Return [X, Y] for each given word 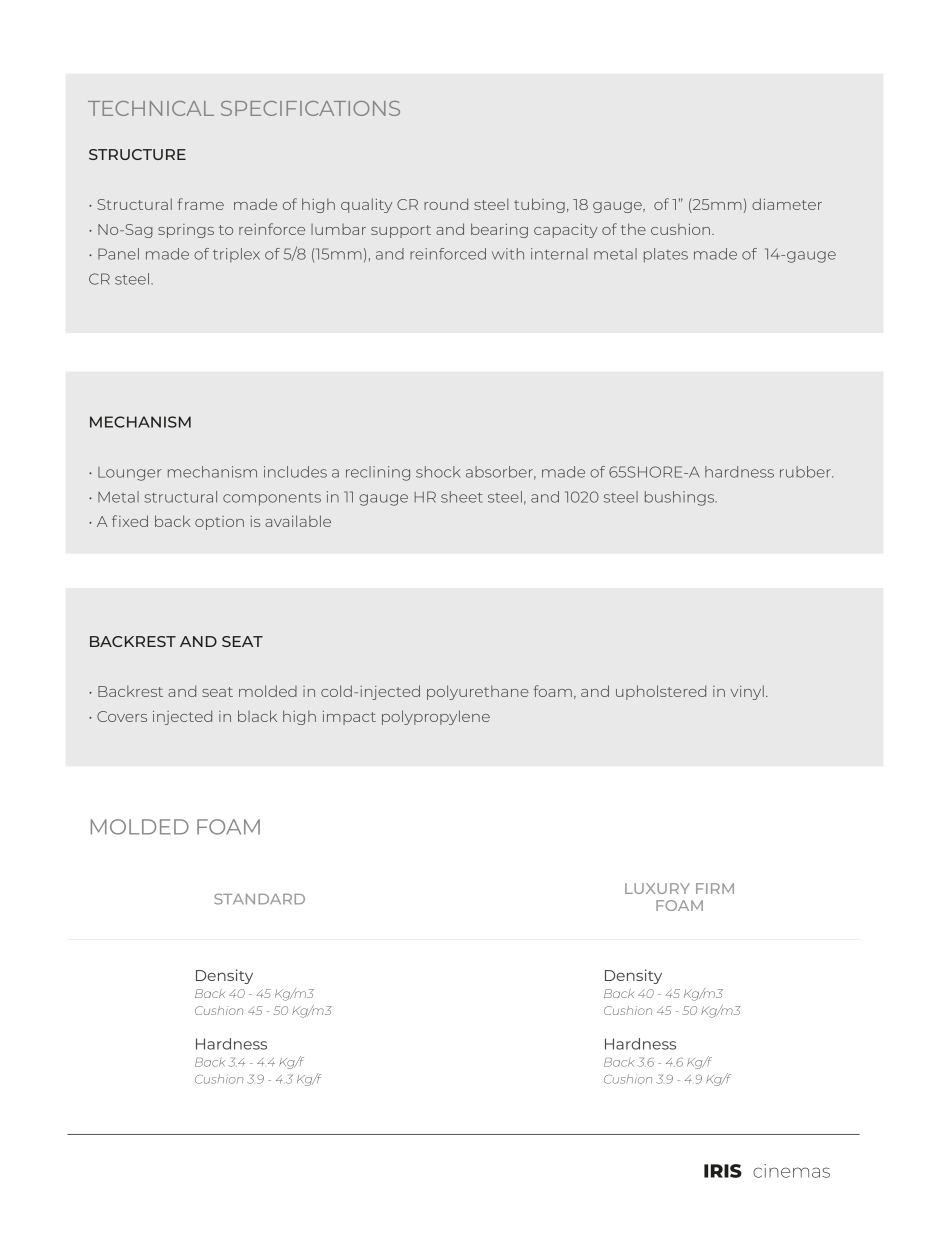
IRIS [723, 1171]
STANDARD [259, 899]
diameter [787, 204]
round [446, 204]
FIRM [715, 888]
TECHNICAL [151, 108]
